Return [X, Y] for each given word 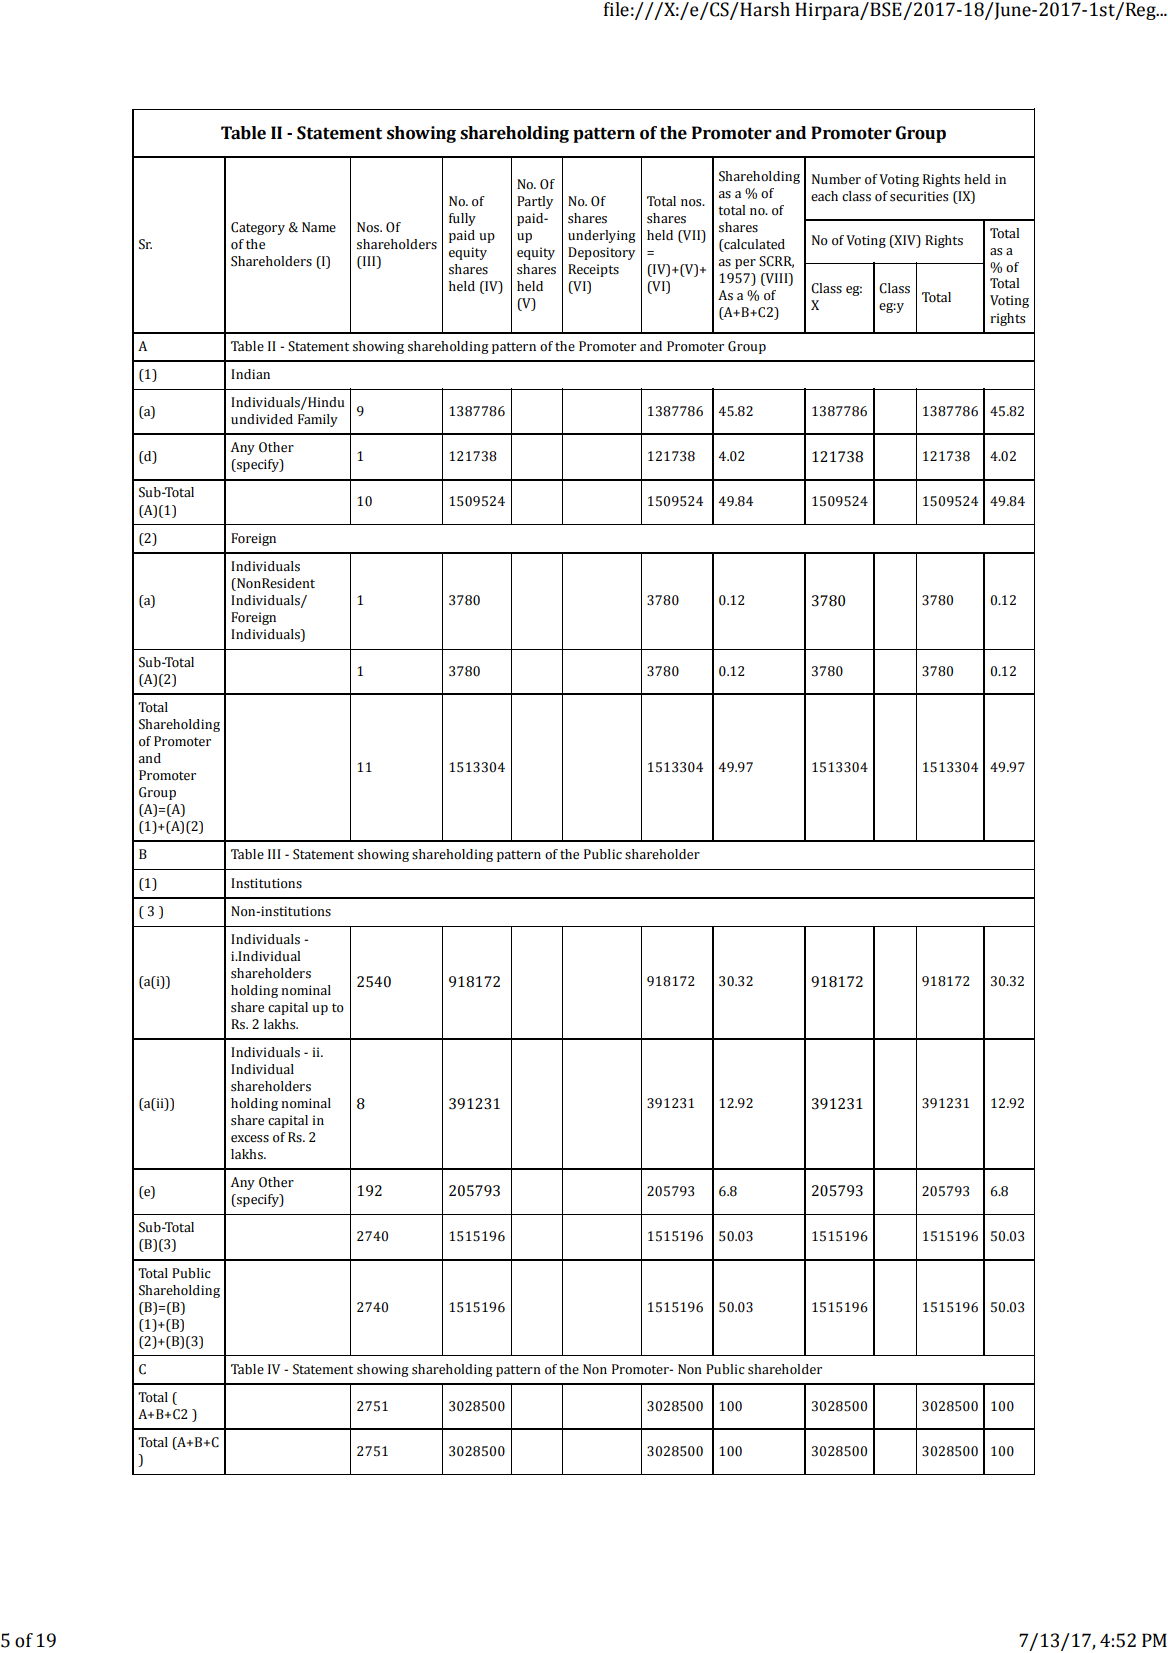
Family [318, 420]
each [824, 196]
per [745, 264]
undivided [262, 419]
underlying [602, 236]
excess [250, 1139]
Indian [250, 374]
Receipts [593, 270]
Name [319, 227]
